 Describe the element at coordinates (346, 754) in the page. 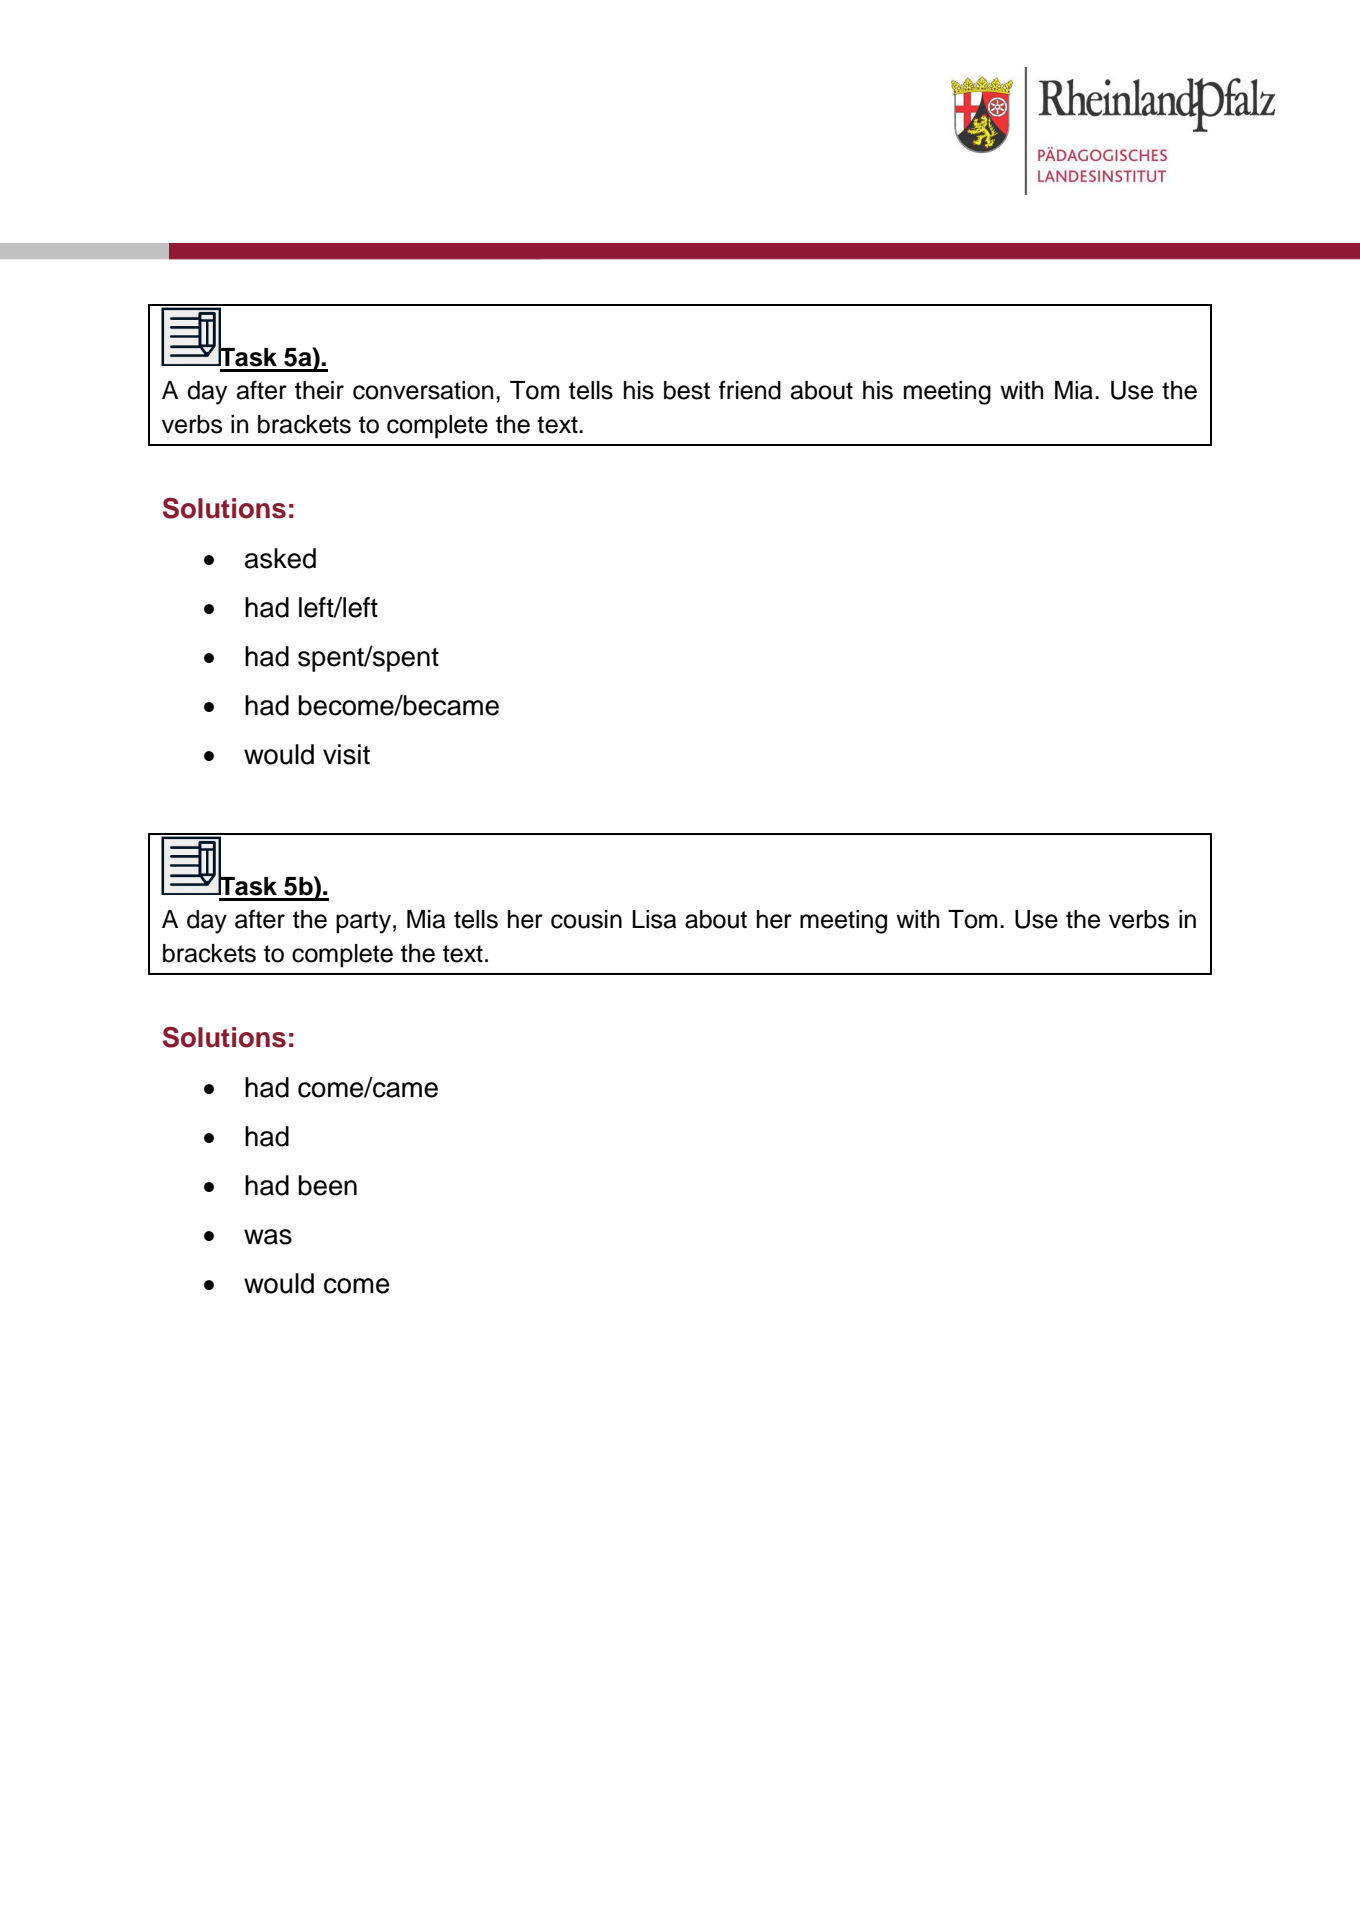

I see `visit` at that location.
